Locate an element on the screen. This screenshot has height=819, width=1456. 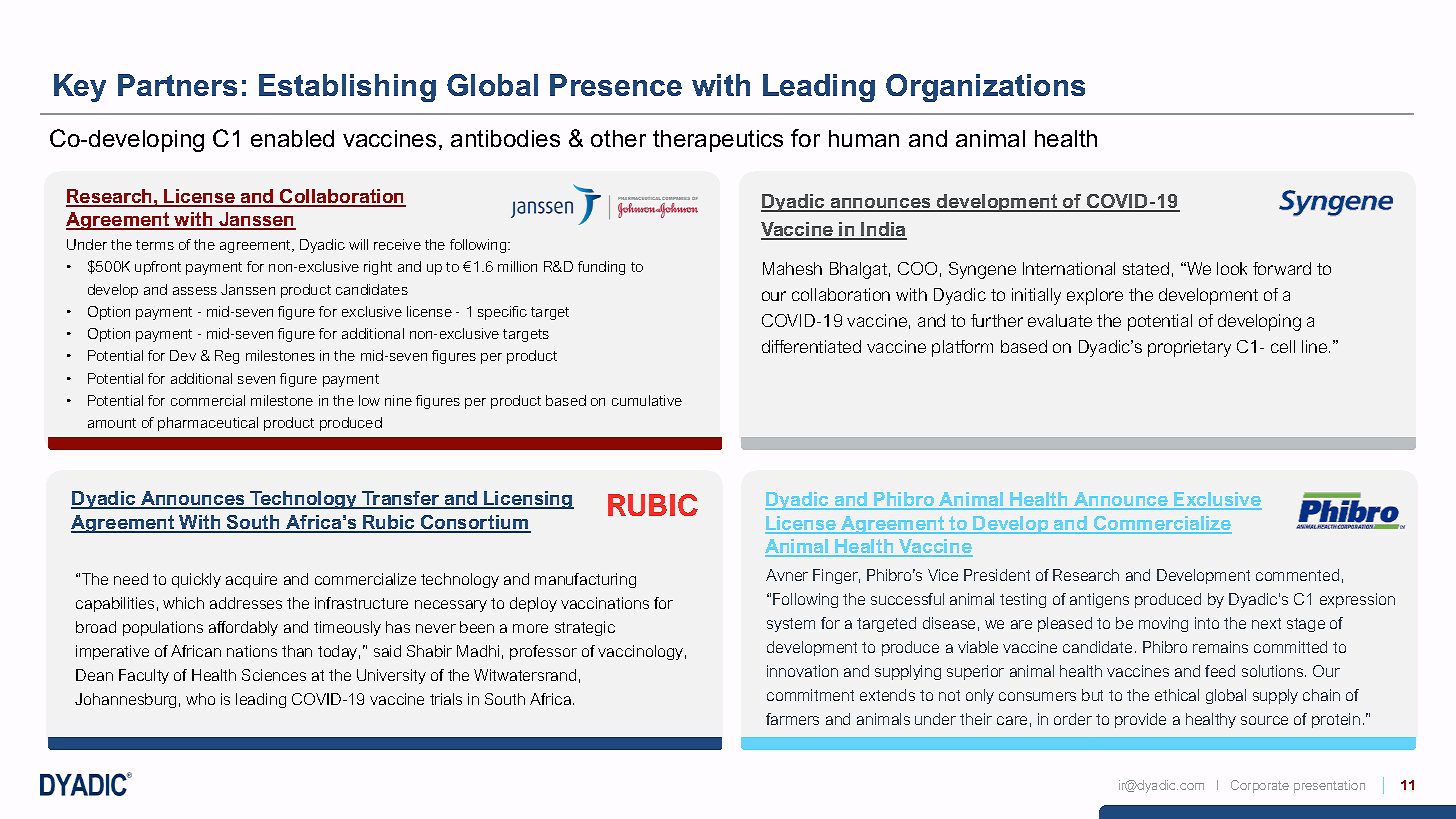
addresses is located at coordinates (246, 603).
